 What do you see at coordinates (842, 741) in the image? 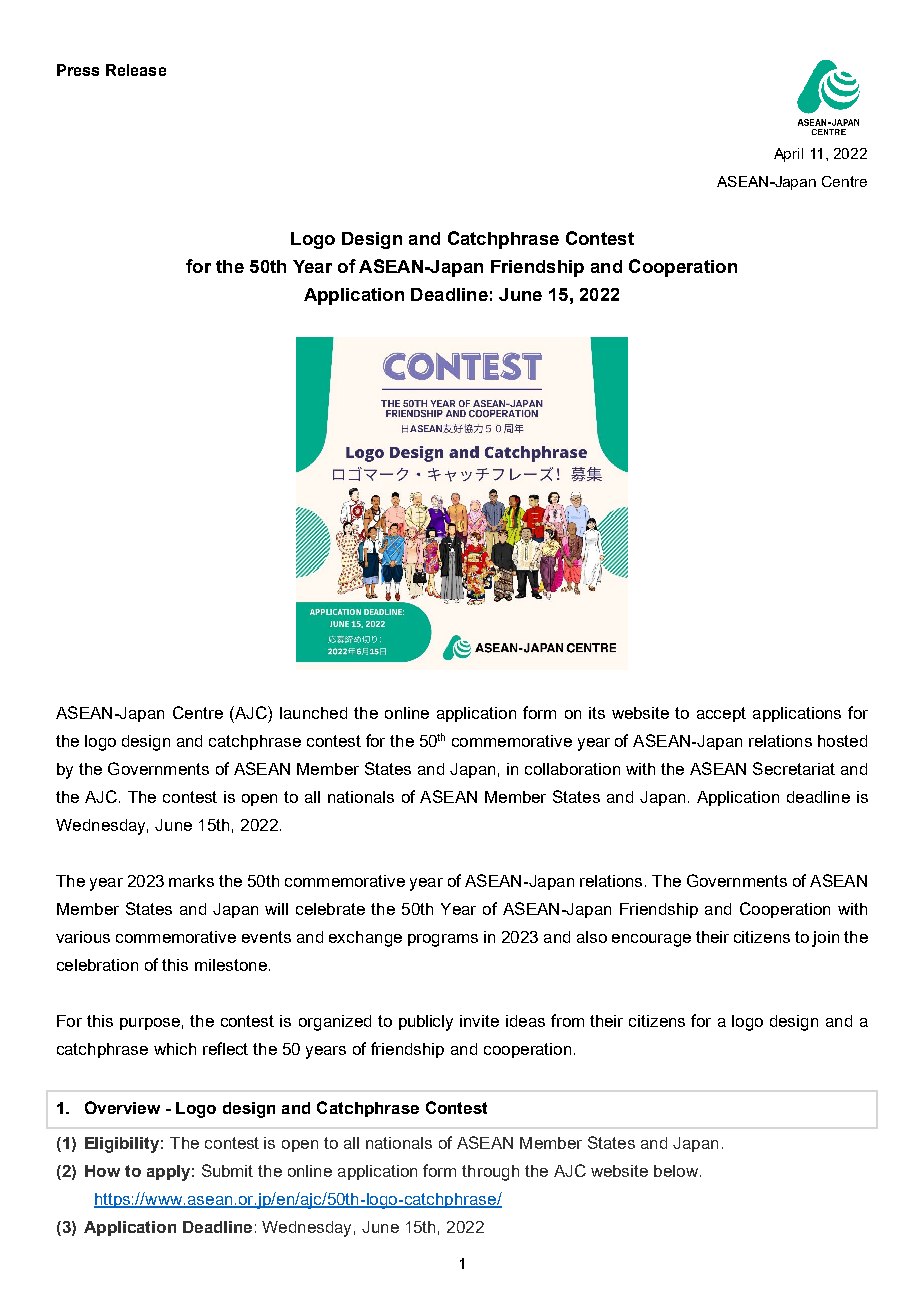
I see `hosted` at bounding box center [842, 741].
